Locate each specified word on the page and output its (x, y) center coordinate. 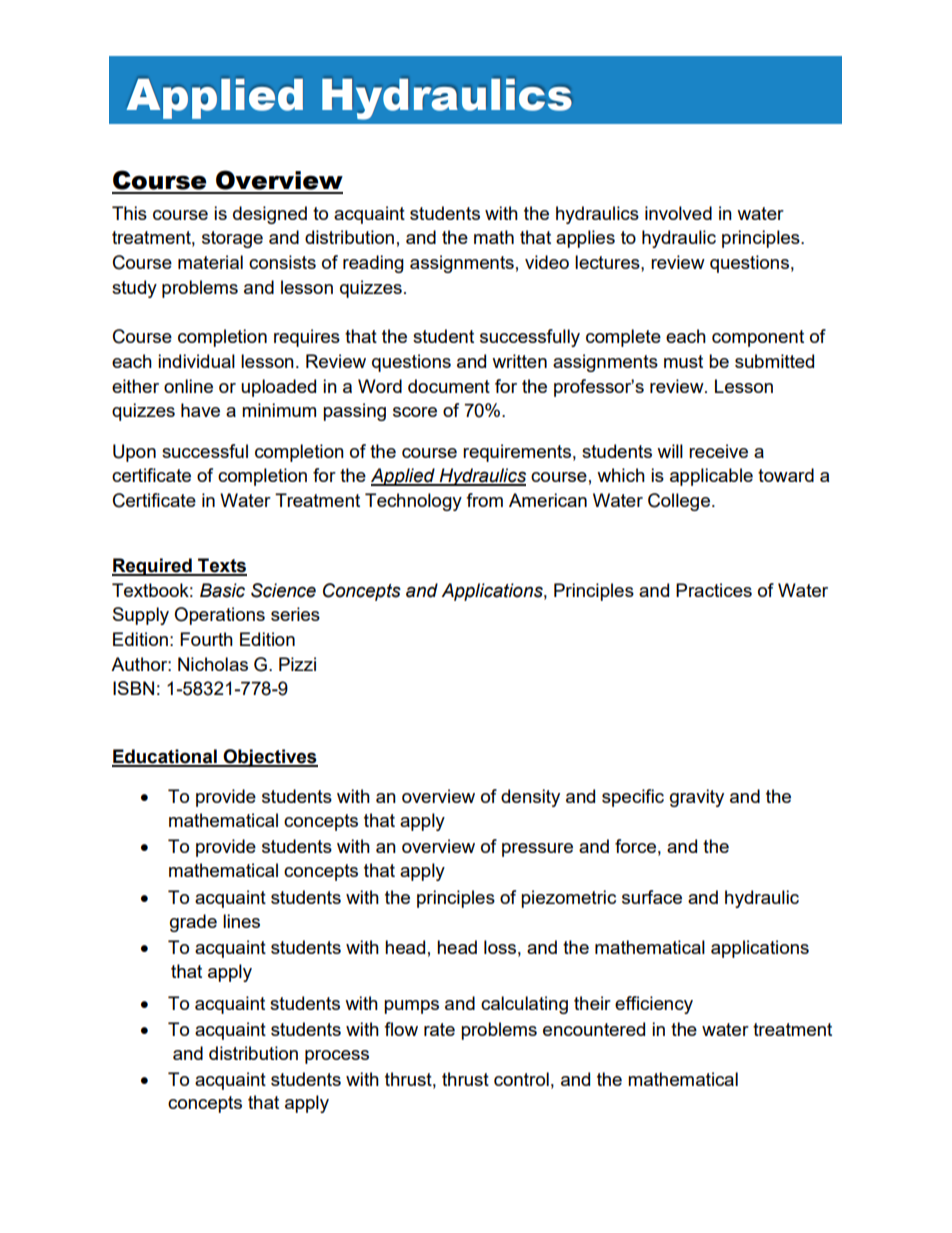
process (337, 1057)
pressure (537, 850)
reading (373, 264)
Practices (714, 590)
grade (193, 923)
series (295, 614)
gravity (697, 798)
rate (439, 1029)
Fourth (206, 639)
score (415, 412)
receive (718, 451)
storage (232, 239)
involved (678, 213)
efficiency (654, 1005)
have (200, 410)
